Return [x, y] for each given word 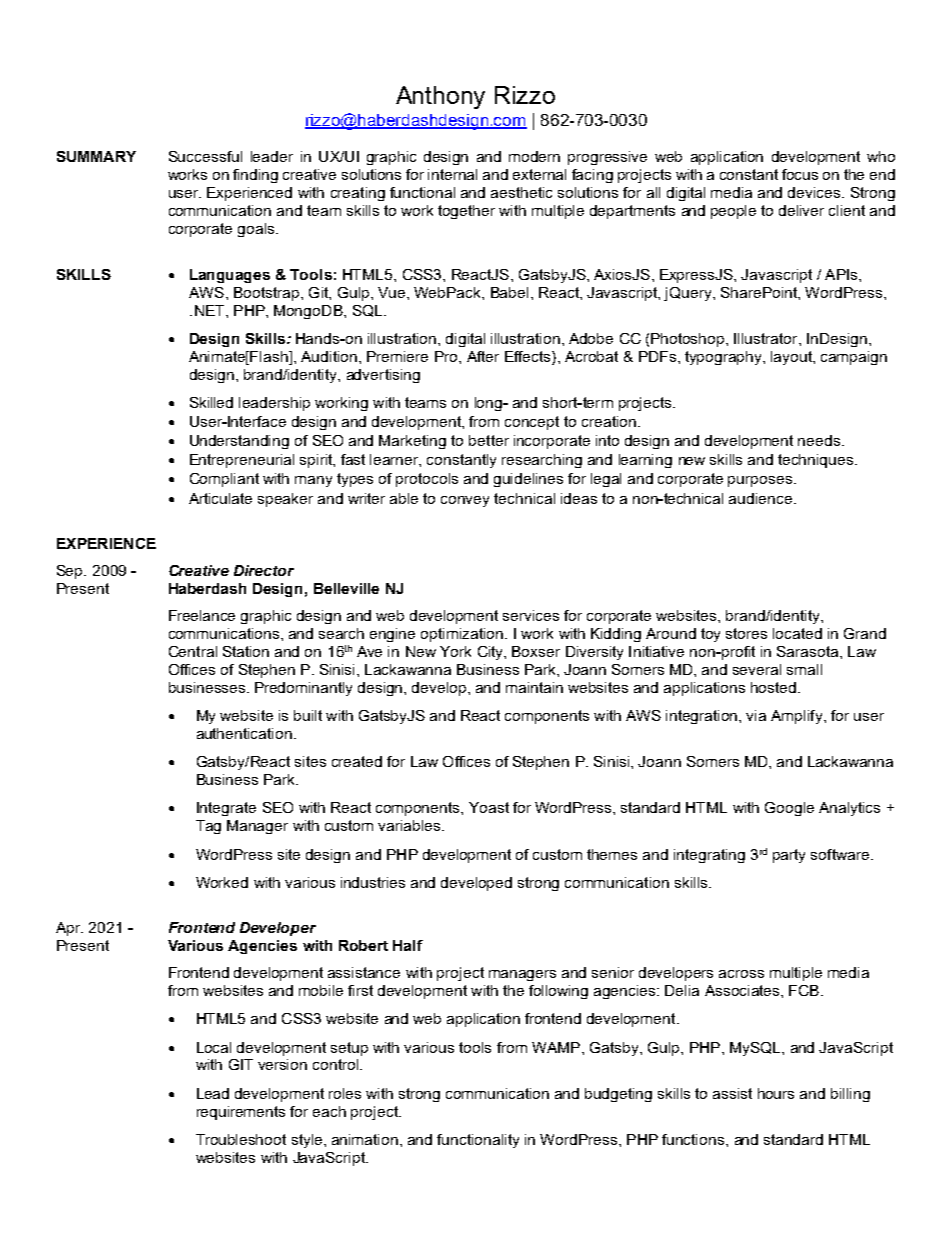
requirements [241, 1113]
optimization [463, 635]
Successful [205, 156]
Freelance [202, 615]
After [483, 356]
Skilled [211, 402]
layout [793, 358]
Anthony [440, 97]
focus [800, 174]
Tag [208, 827]
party [789, 856]
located [797, 633]
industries [373, 882]
